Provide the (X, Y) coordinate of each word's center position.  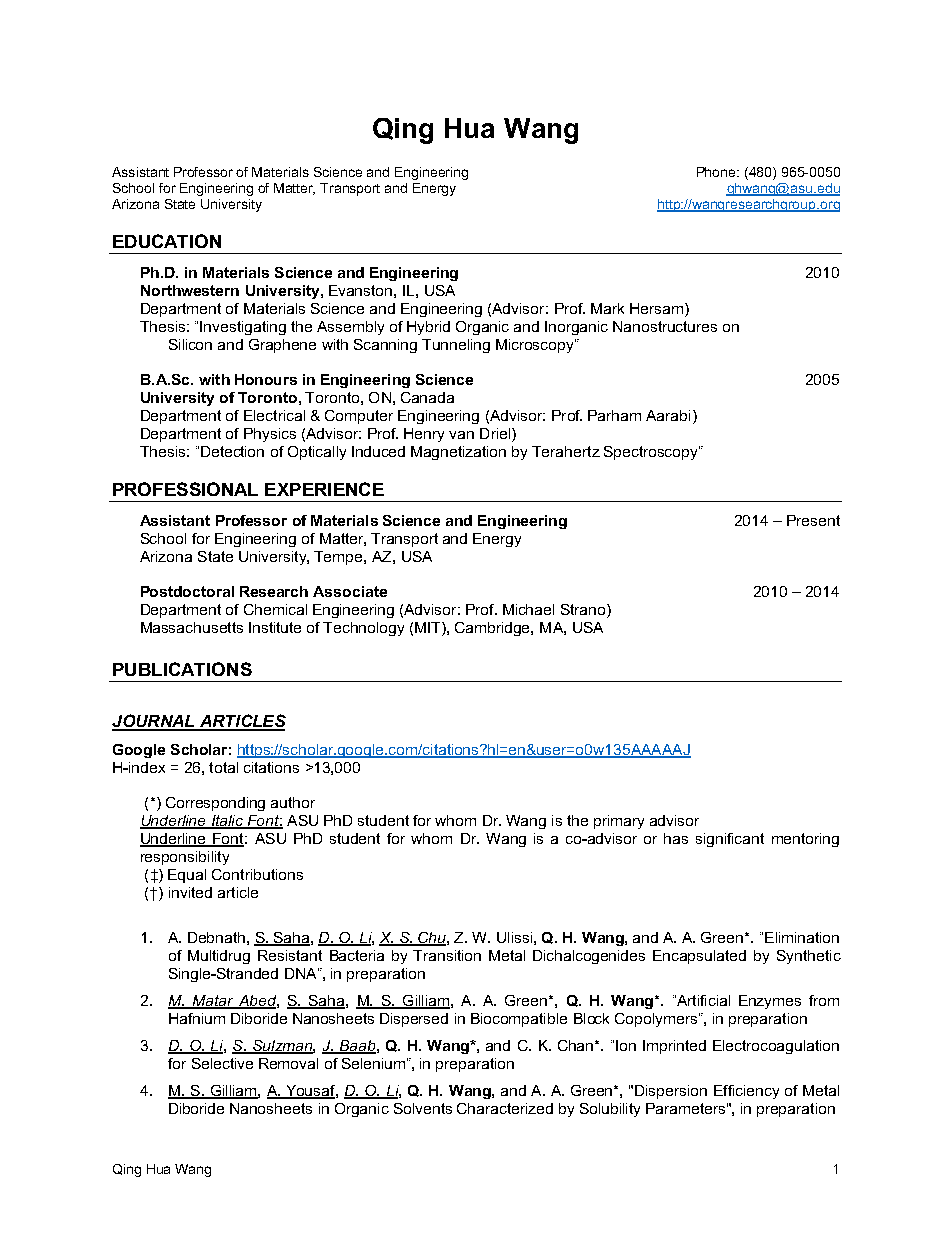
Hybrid (428, 328)
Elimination (802, 937)
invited (190, 892)
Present (813, 520)
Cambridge (493, 629)
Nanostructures (665, 326)
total (223, 767)
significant (730, 840)
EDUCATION (167, 241)
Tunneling (456, 346)
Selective (222, 1063)
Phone (718, 172)
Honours (266, 379)
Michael (528, 609)
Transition (447, 955)
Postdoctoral (187, 591)
